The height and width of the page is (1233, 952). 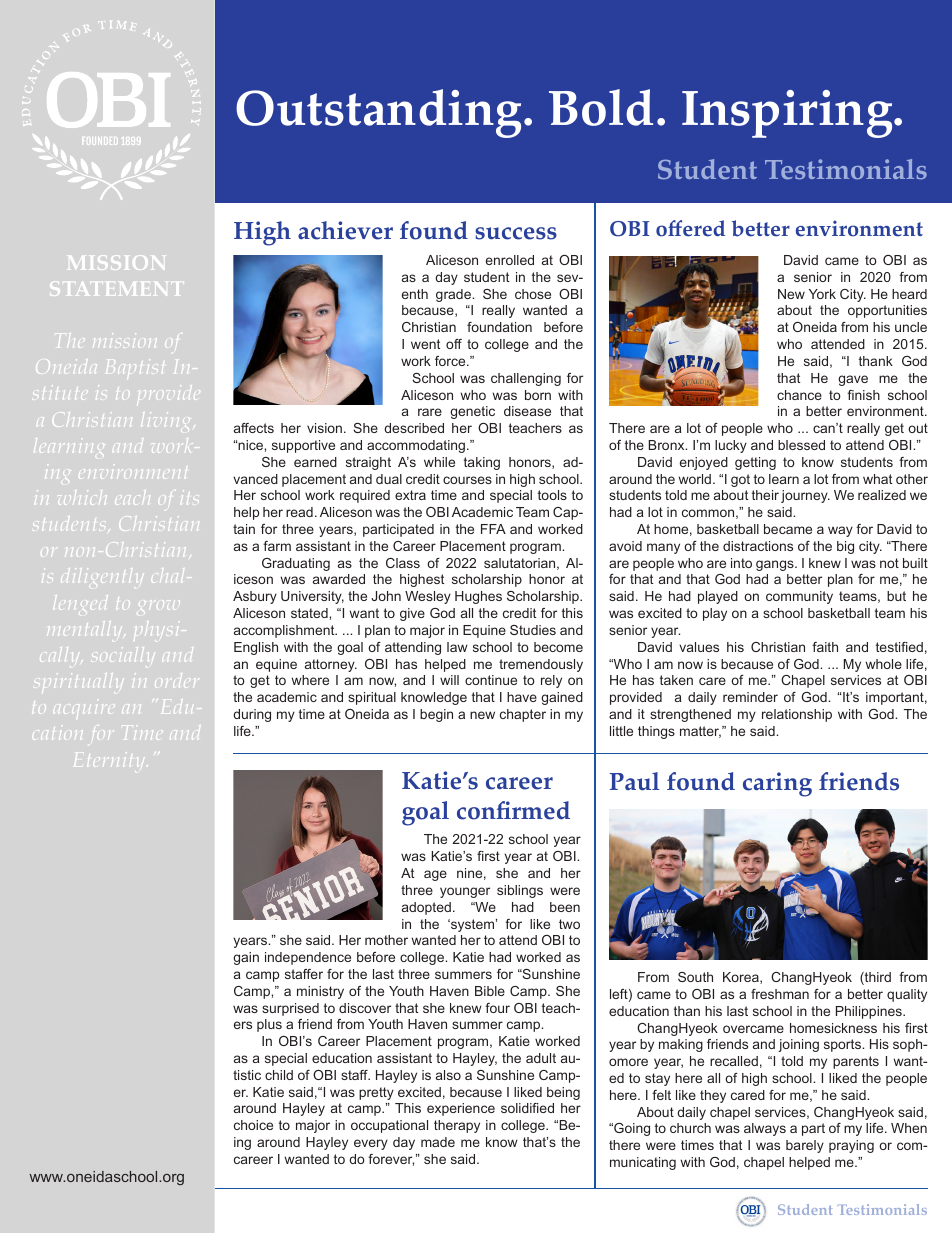 I want to click on independence, so click(x=308, y=958).
